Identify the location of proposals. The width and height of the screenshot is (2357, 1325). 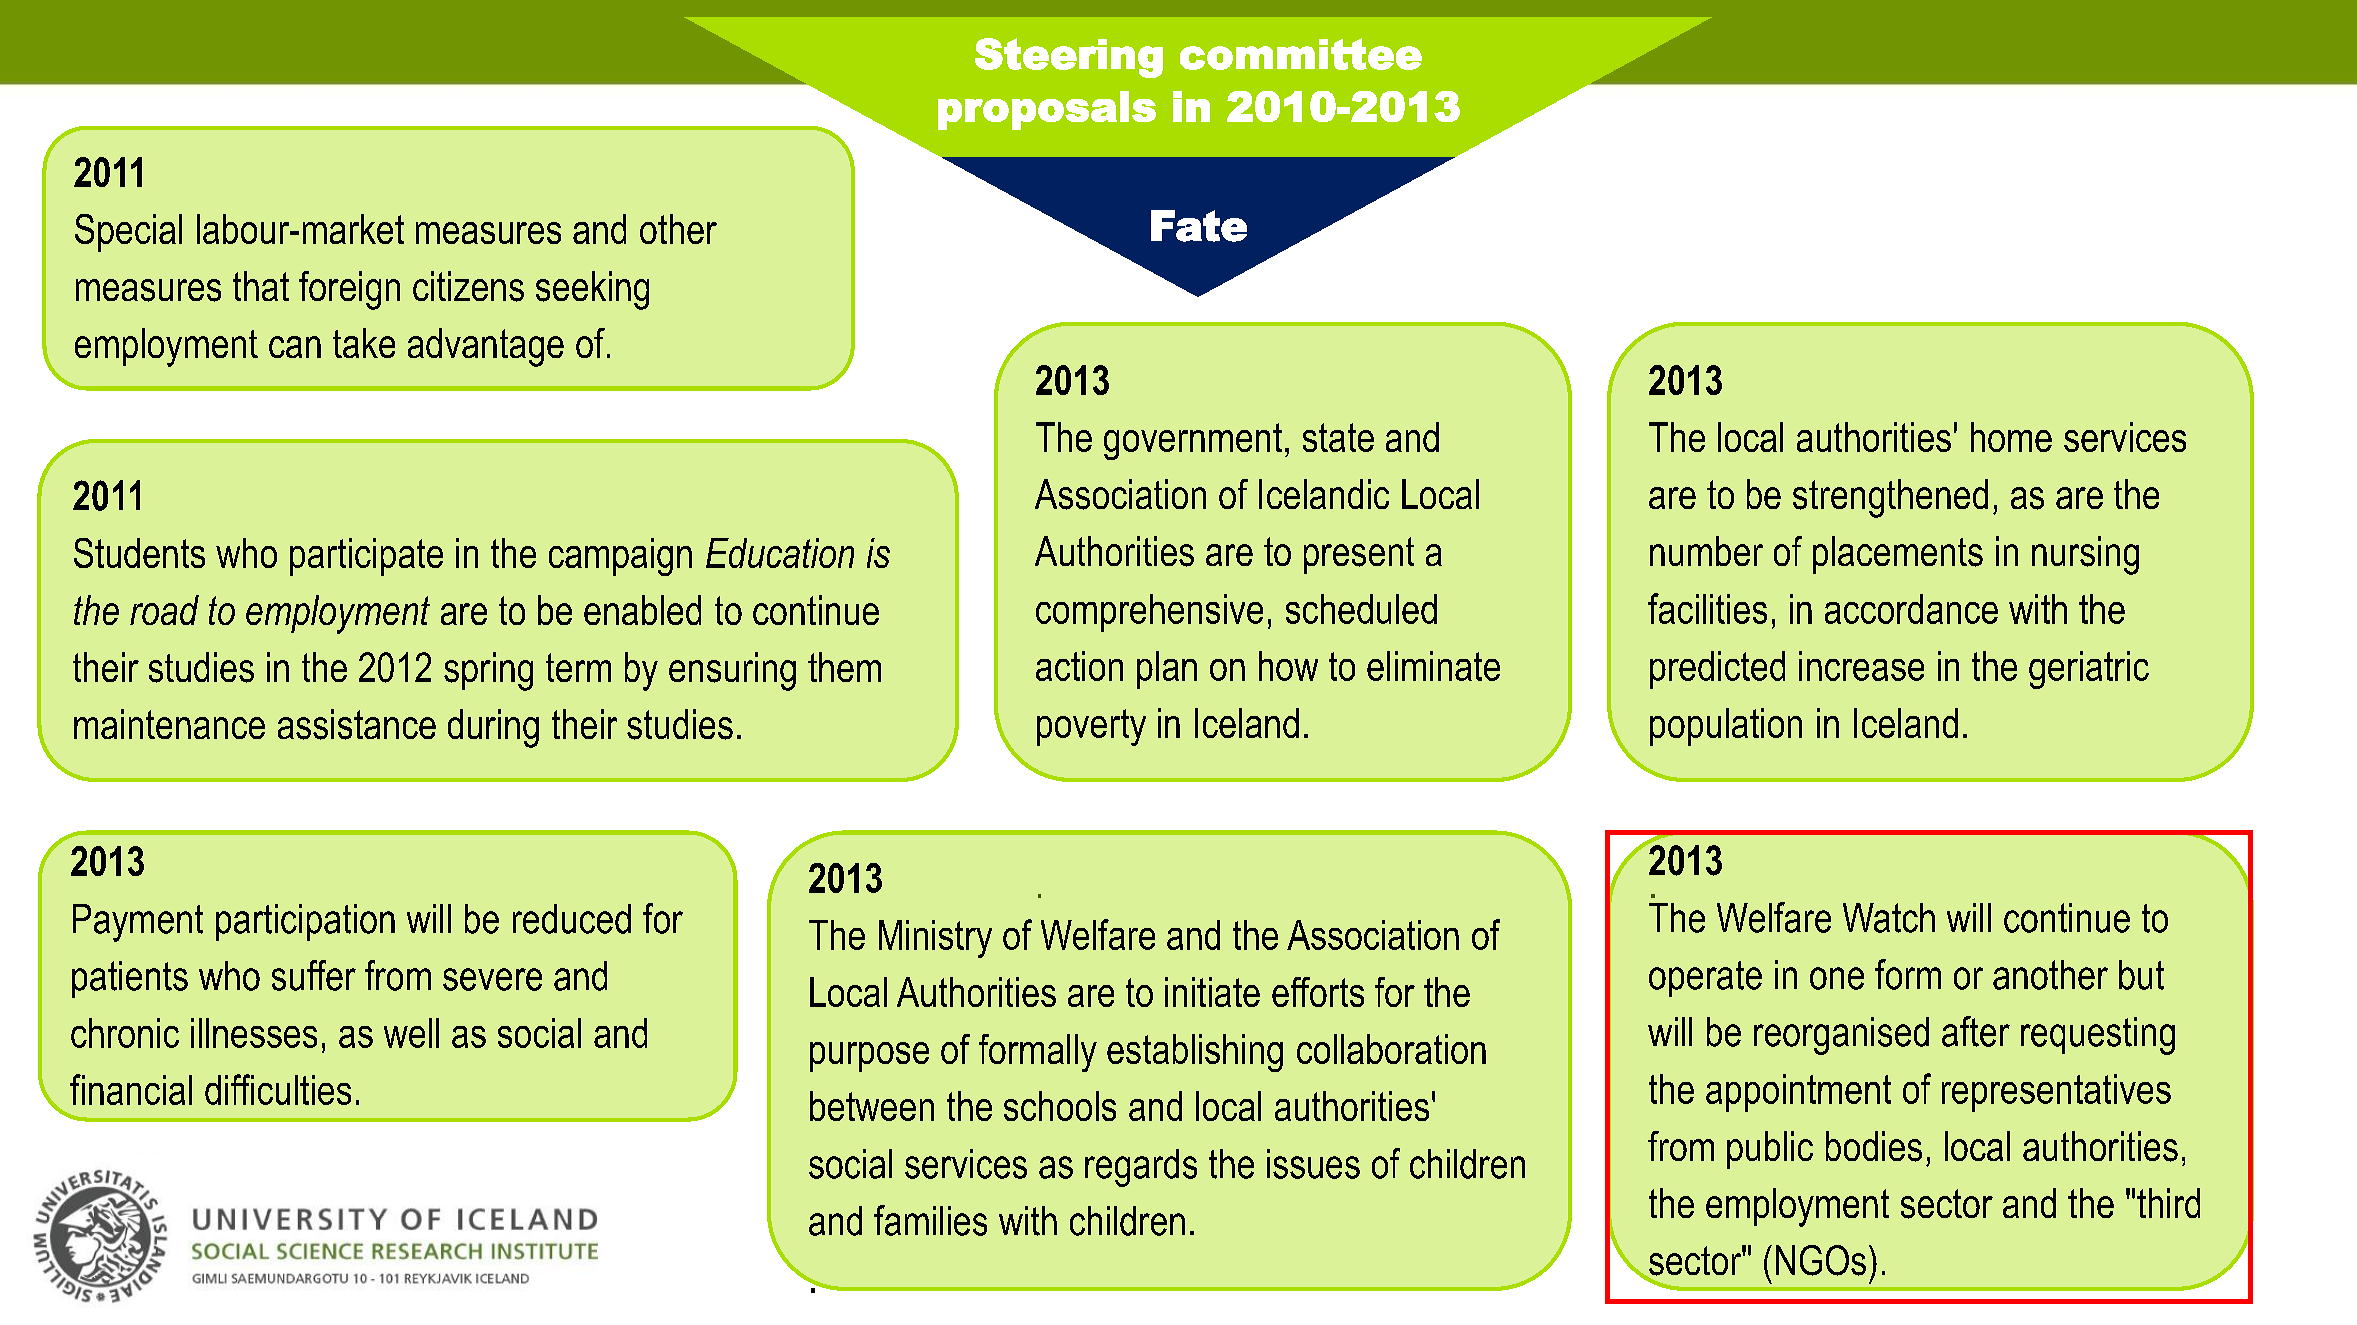
(1047, 110).
